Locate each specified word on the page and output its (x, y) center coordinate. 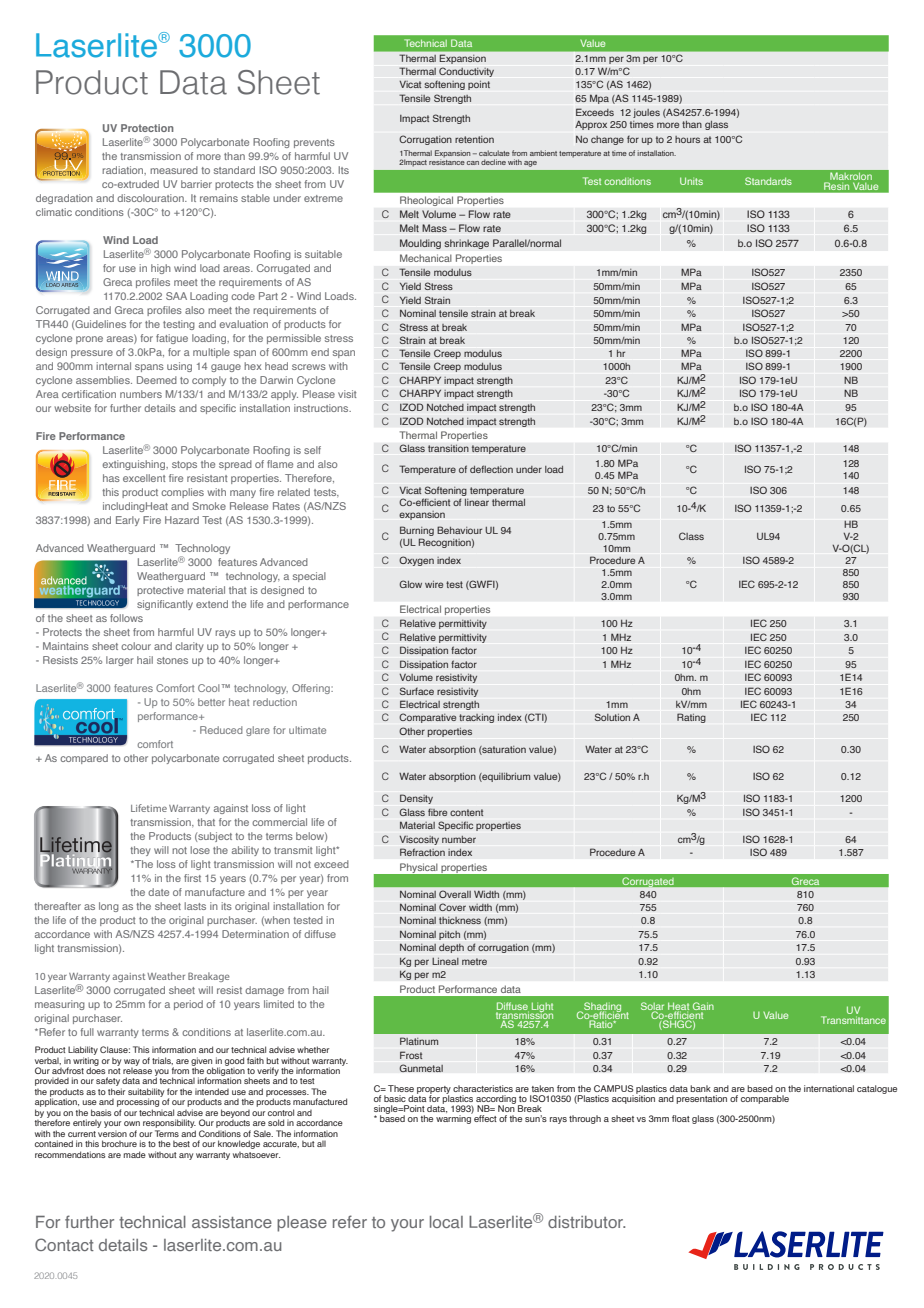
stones (172, 660)
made (135, 1154)
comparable (765, 1099)
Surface (417, 691)
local (446, 1222)
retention (474, 139)
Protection (147, 128)
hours (687, 139)
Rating (691, 718)
